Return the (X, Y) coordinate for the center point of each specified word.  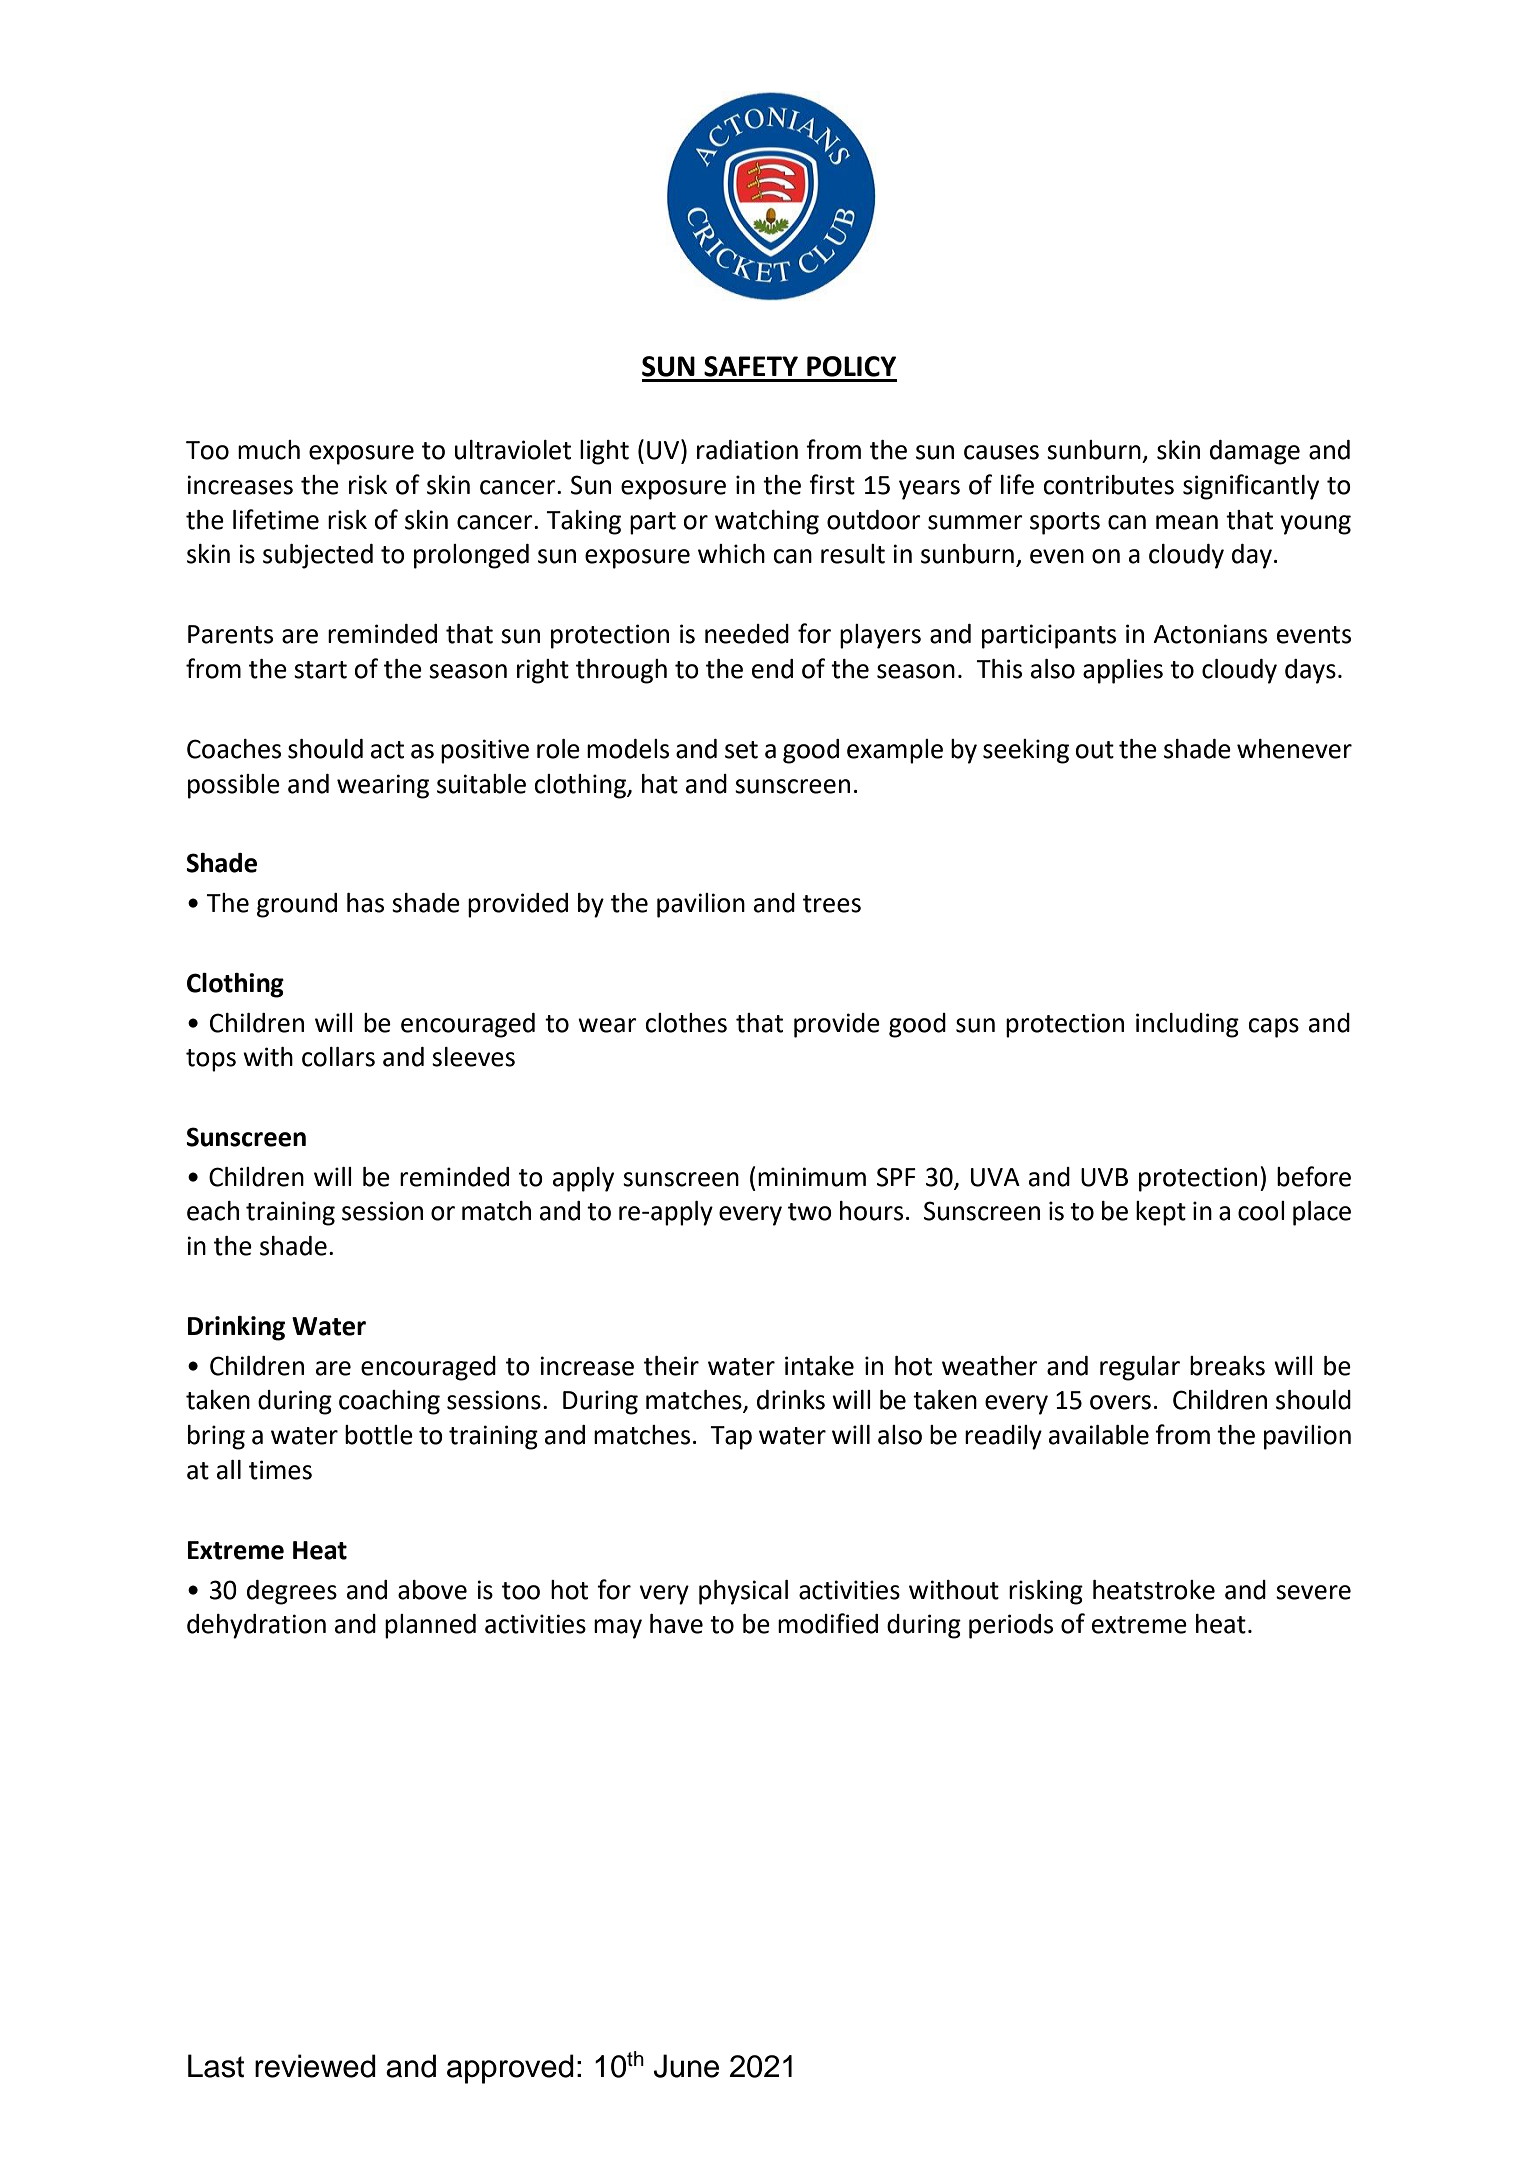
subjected (318, 556)
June (686, 2066)
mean (1187, 522)
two (810, 1212)
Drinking (236, 1328)
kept (1161, 1213)
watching (767, 522)
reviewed (315, 2066)
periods (1011, 1626)
